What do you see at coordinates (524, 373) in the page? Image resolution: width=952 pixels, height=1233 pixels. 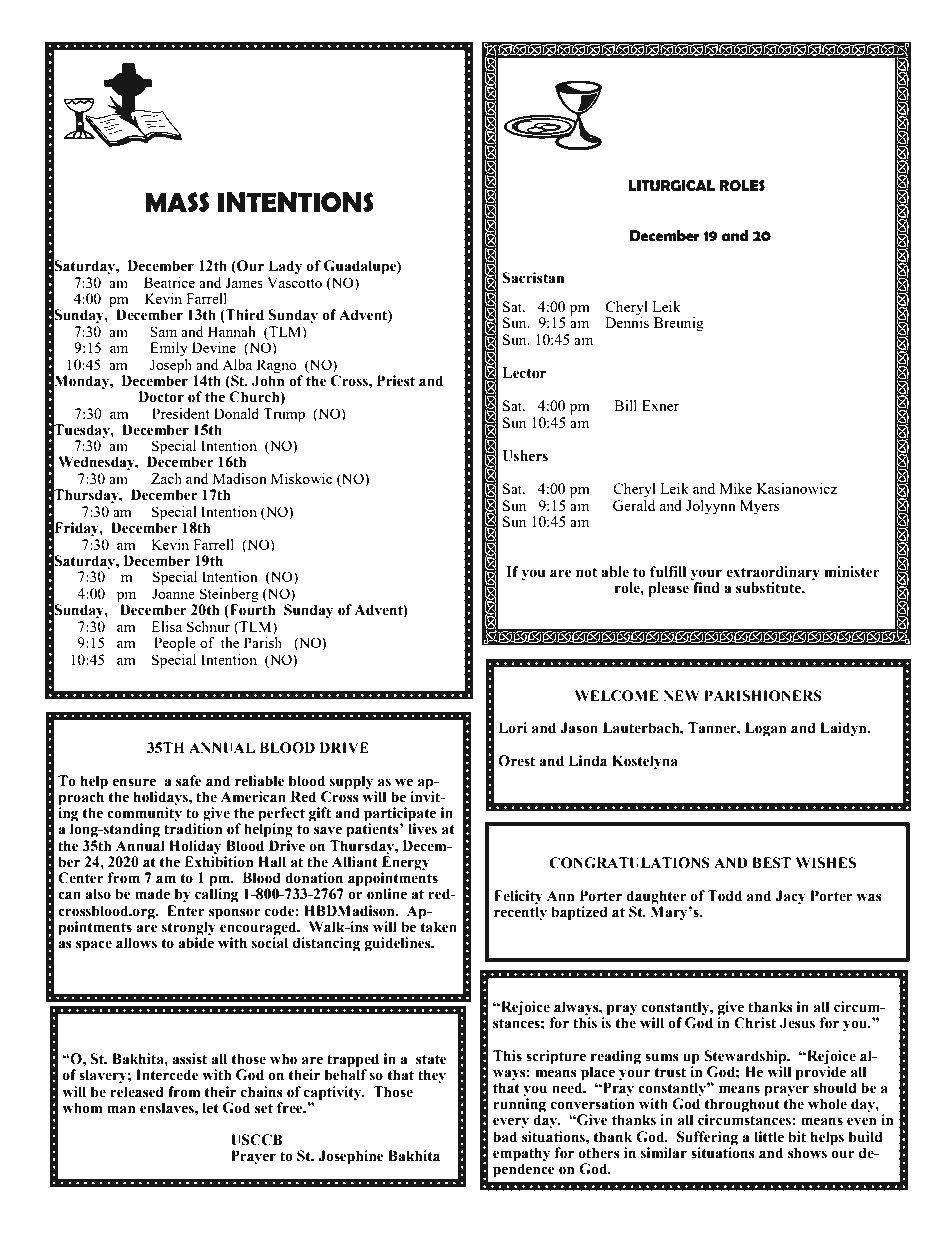 I see `Lector` at bounding box center [524, 373].
